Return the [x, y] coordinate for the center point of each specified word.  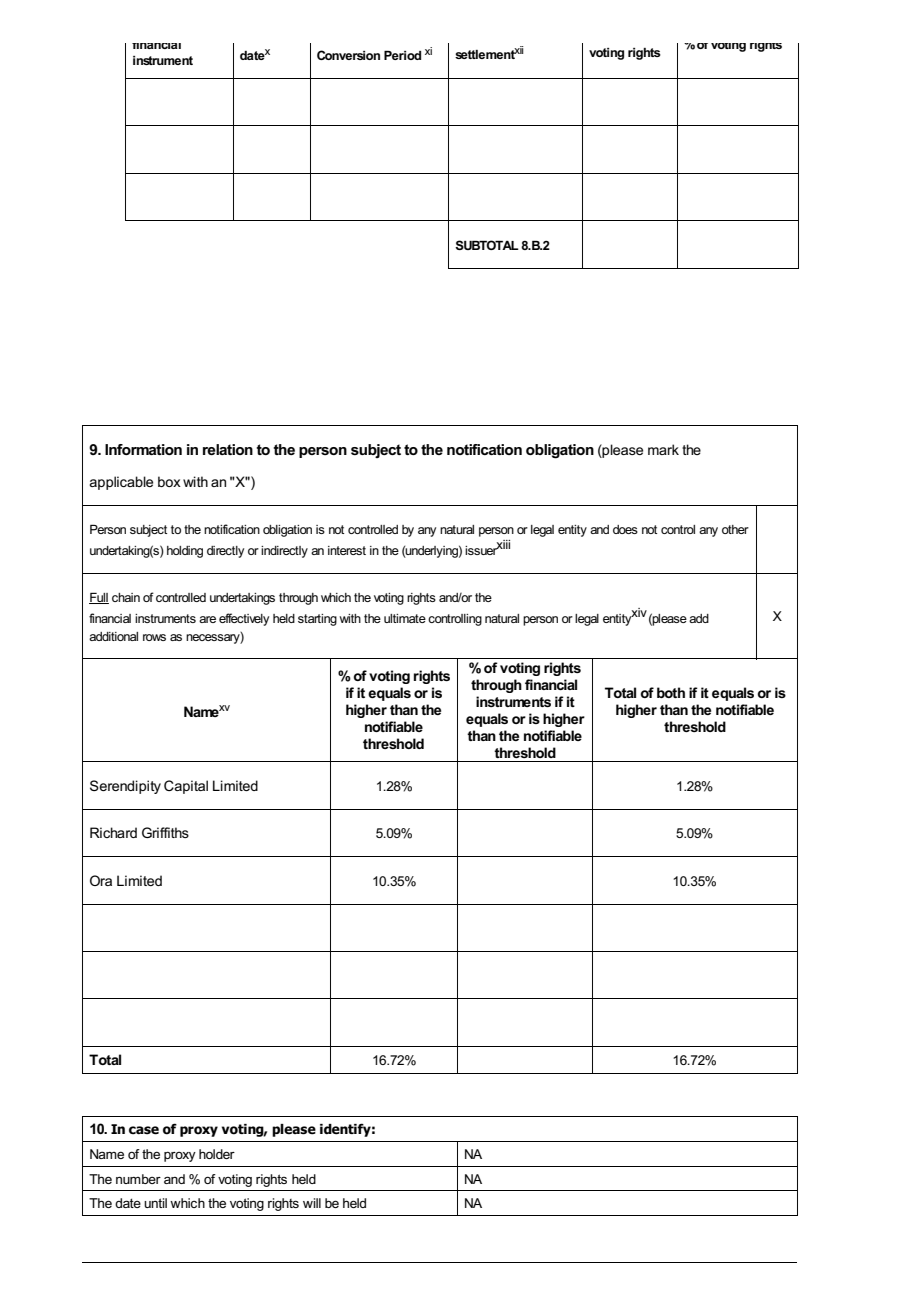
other [735, 529]
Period [402, 55]
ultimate [405, 618]
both [671, 692]
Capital [186, 787]
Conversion [348, 55]
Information [143, 449]
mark [663, 449]
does [625, 529]
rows [154, 637]
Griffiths [165, 832]
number [138, 1179]
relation [228, 449]
